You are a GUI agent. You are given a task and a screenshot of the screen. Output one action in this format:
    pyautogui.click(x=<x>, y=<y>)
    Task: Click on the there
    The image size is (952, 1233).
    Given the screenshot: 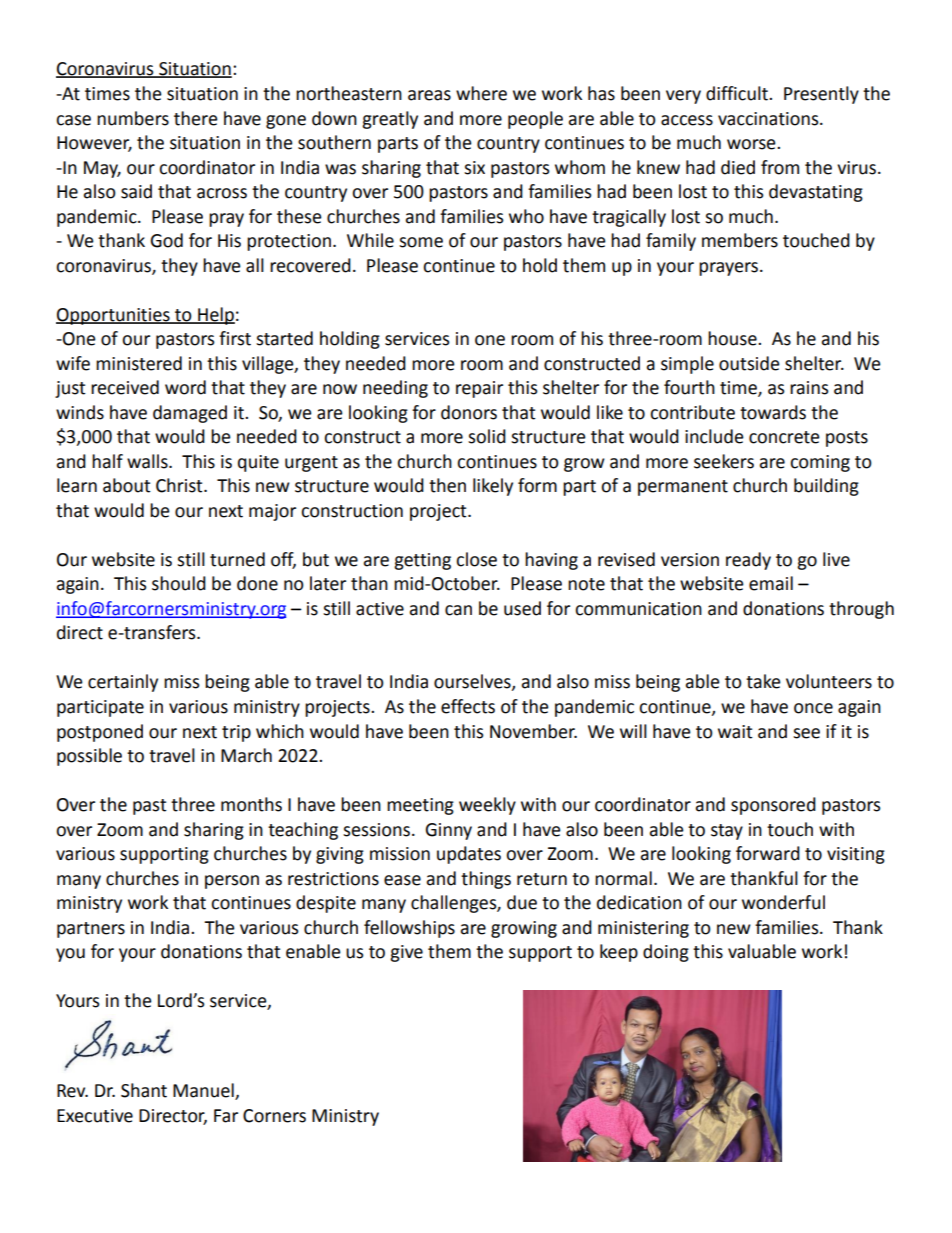 What is the action you would take?
    pyautogui.click(x=196, y=118)
